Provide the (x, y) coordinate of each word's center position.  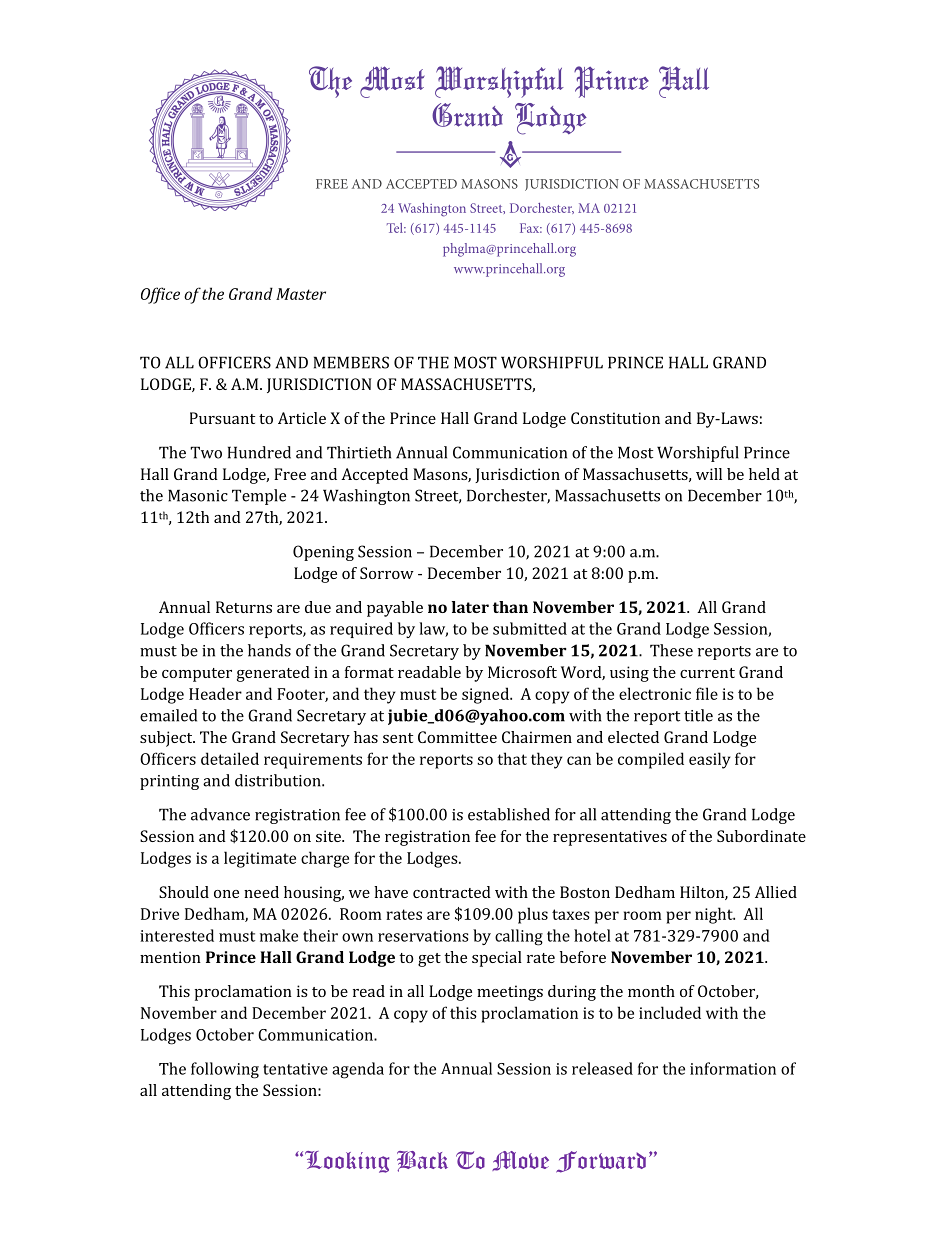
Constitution (615, 418)
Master (301, 294)
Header (215, 693)
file (707, 693)
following (225, 1070)
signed (486, 695)
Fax (531, 228)
